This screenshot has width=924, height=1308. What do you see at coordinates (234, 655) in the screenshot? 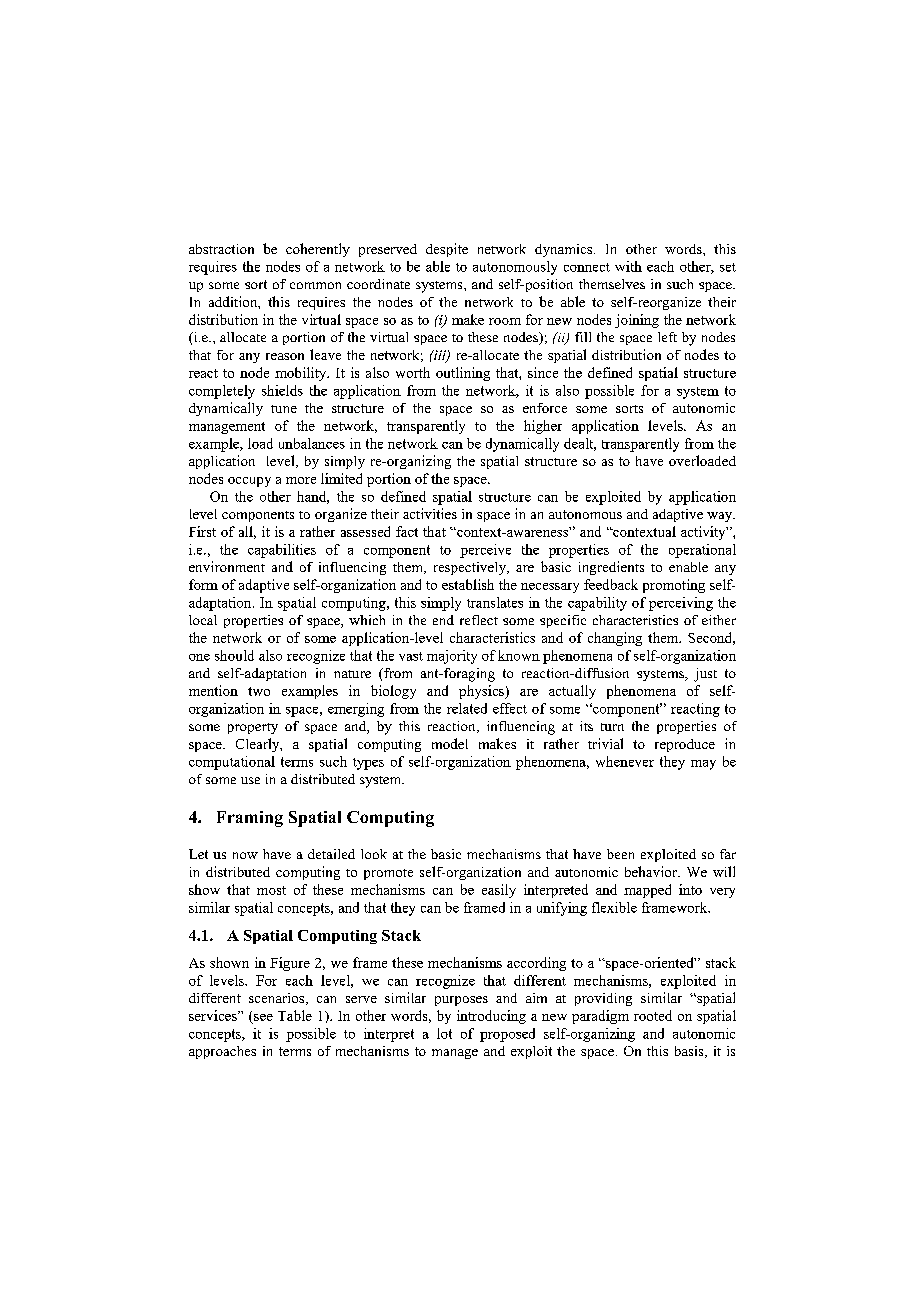
I see `should` at bounding box center [234, 655].
